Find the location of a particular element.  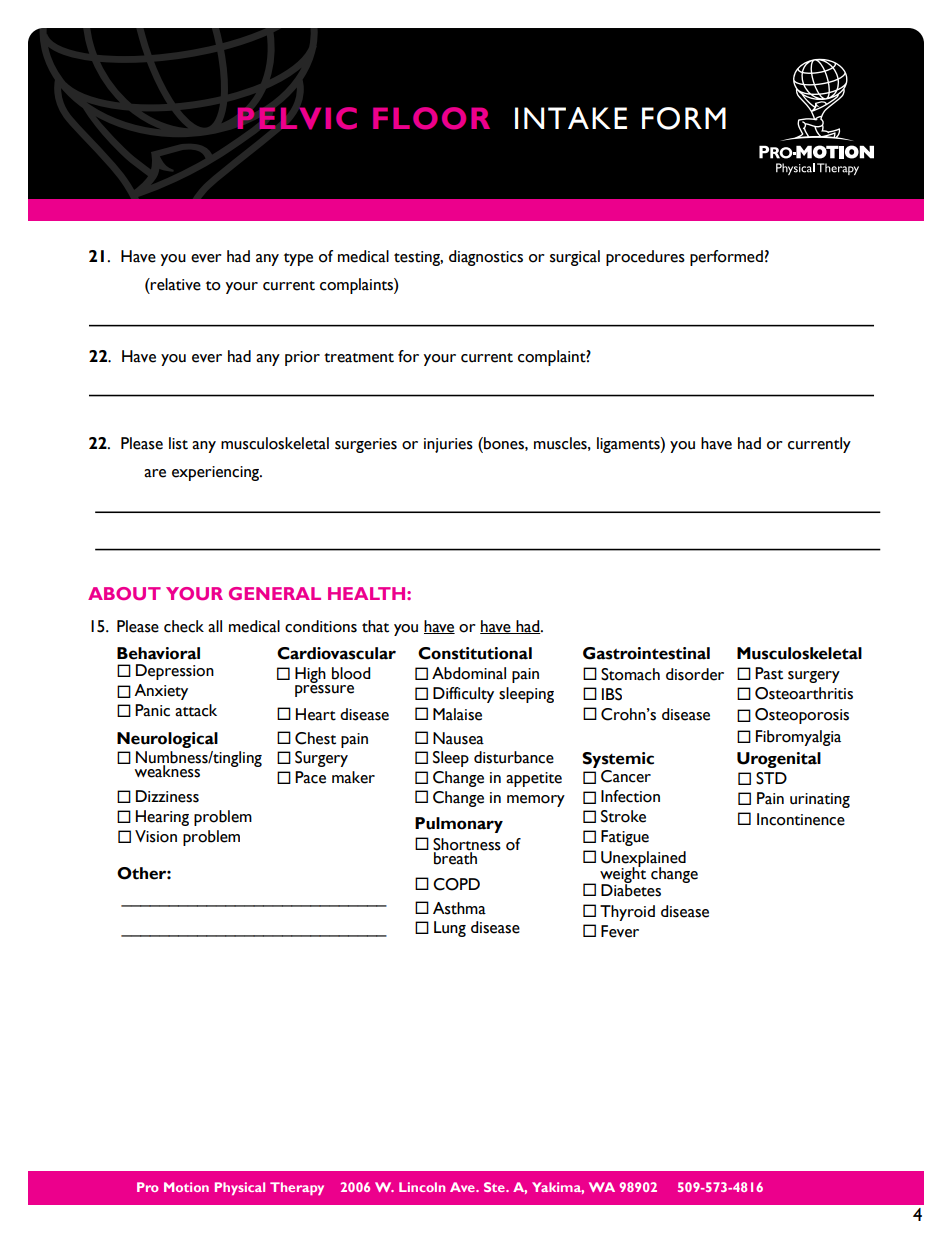

Lincoln is located at coordinates (422, 1187).
